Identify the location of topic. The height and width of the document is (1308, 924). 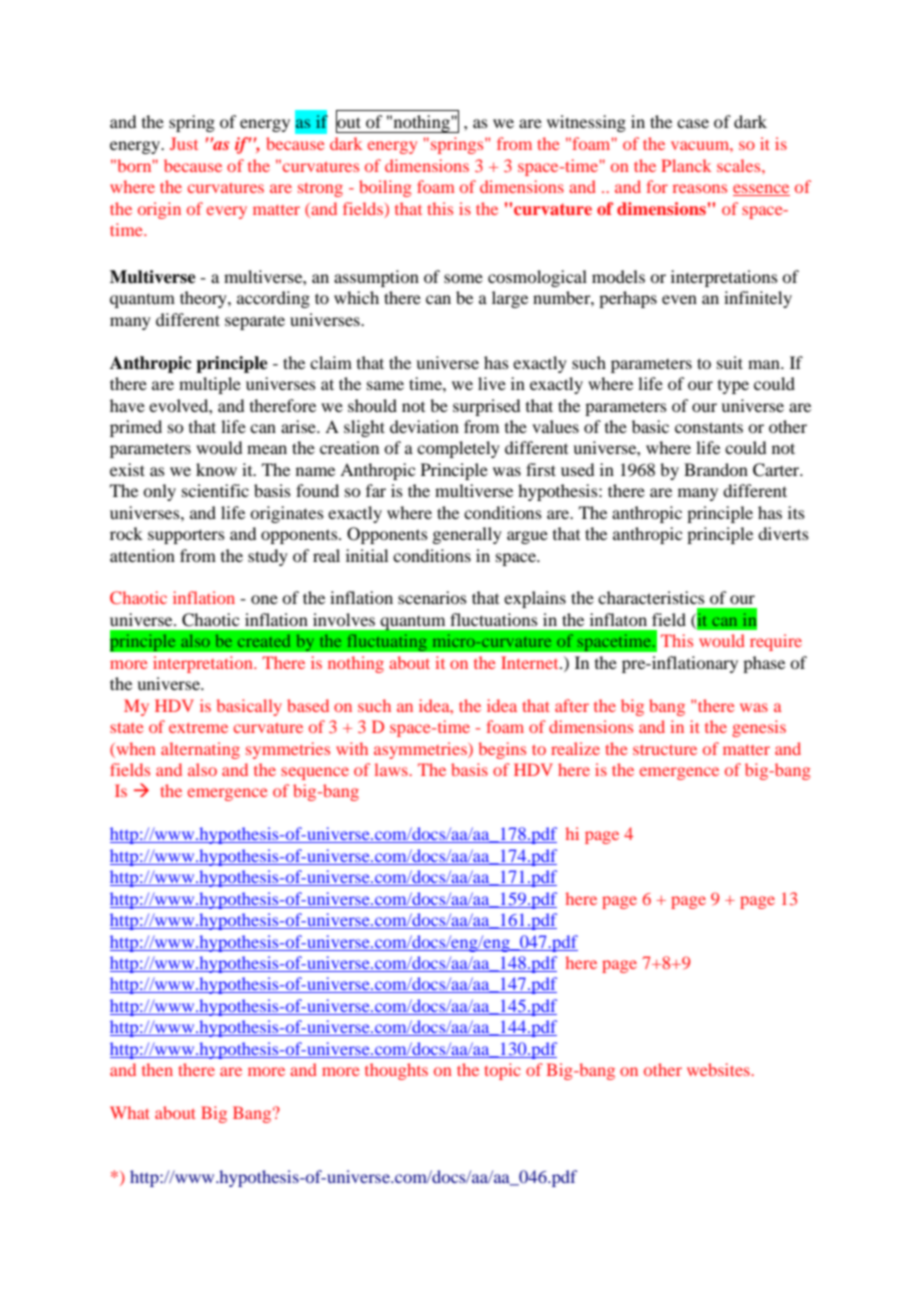
(502, 1071).
